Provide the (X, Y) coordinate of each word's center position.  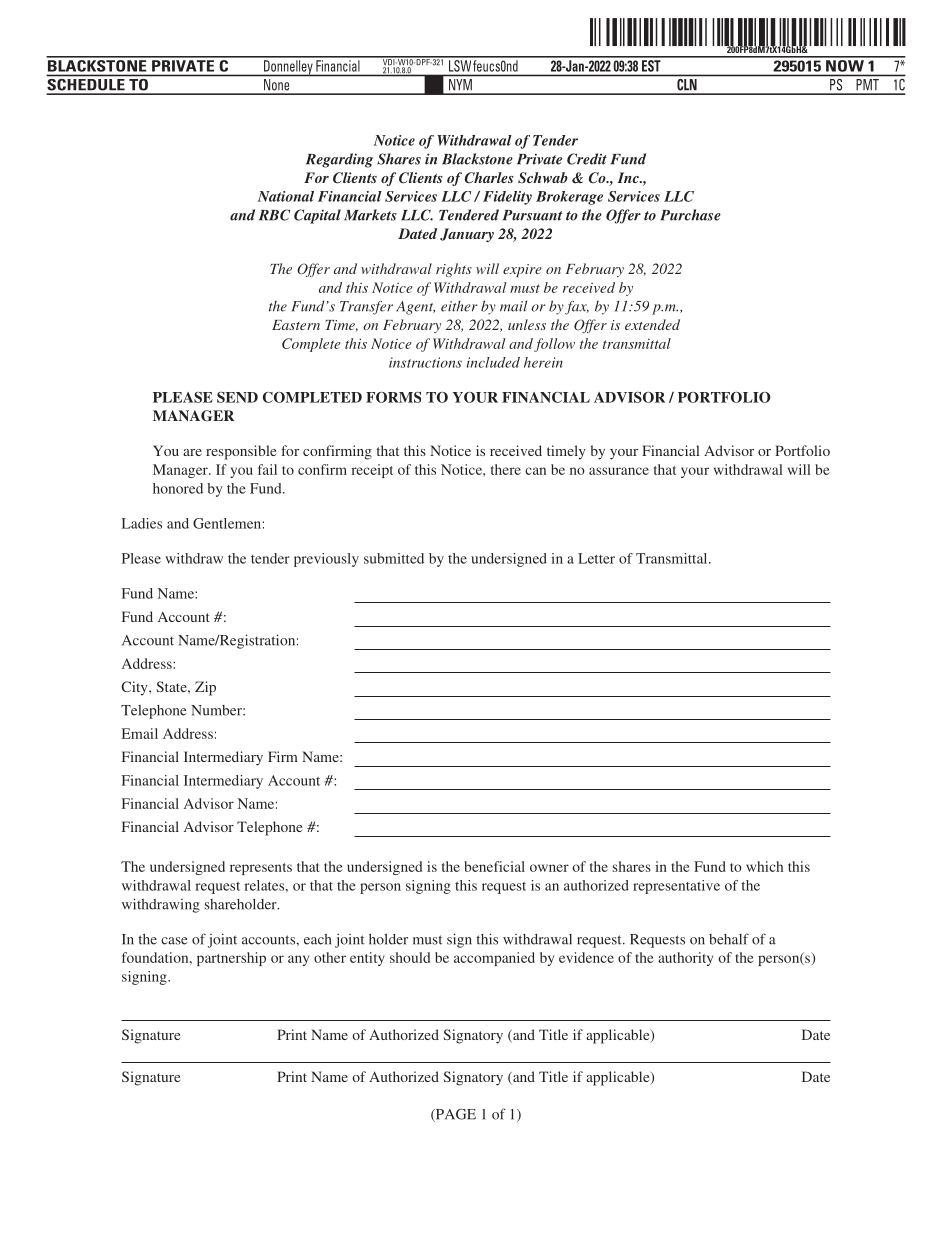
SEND (237, 397)
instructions (425, 362)
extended (652, 324)
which (764, 866)
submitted (394, 558)
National (286, 196)
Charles (489, 177)
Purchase (690, 215)
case (174, 941)
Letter (596, 558)
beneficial (494, 866)
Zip (205, 688)
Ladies (142, 523)
